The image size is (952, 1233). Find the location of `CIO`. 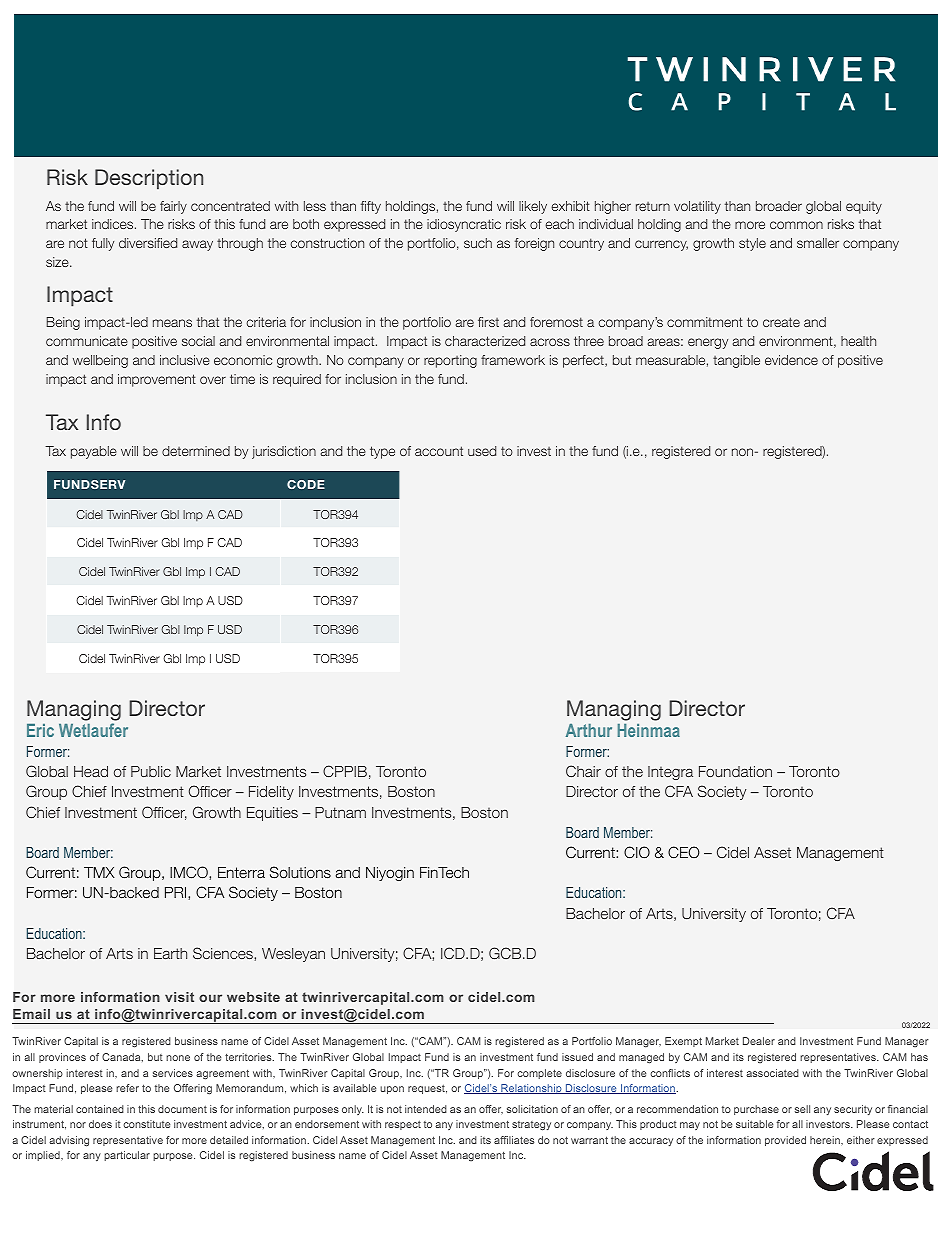

CIO is located at coordinates (637, 852).
